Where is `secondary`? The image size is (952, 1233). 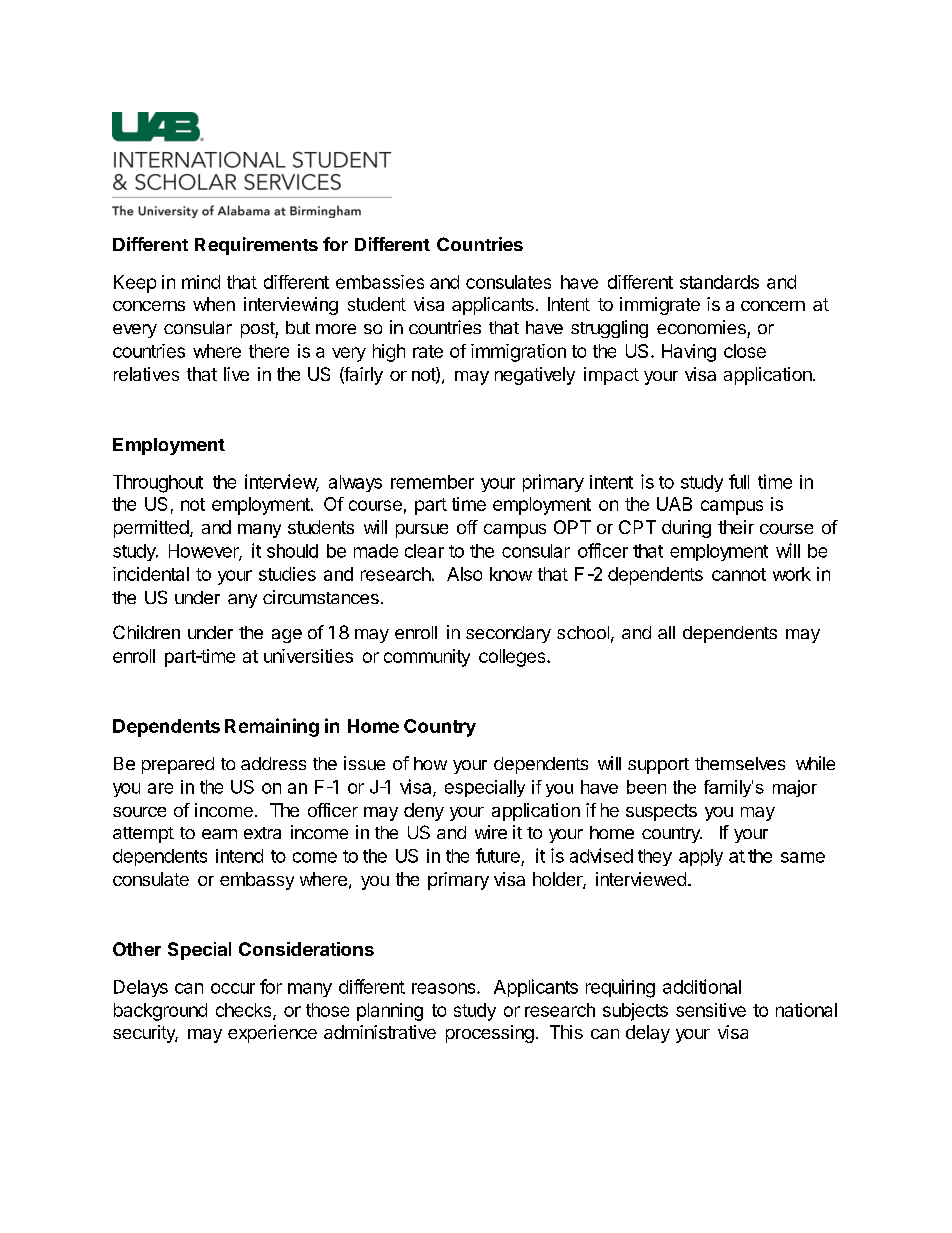
secondary is located at coordinates (508, 634).
